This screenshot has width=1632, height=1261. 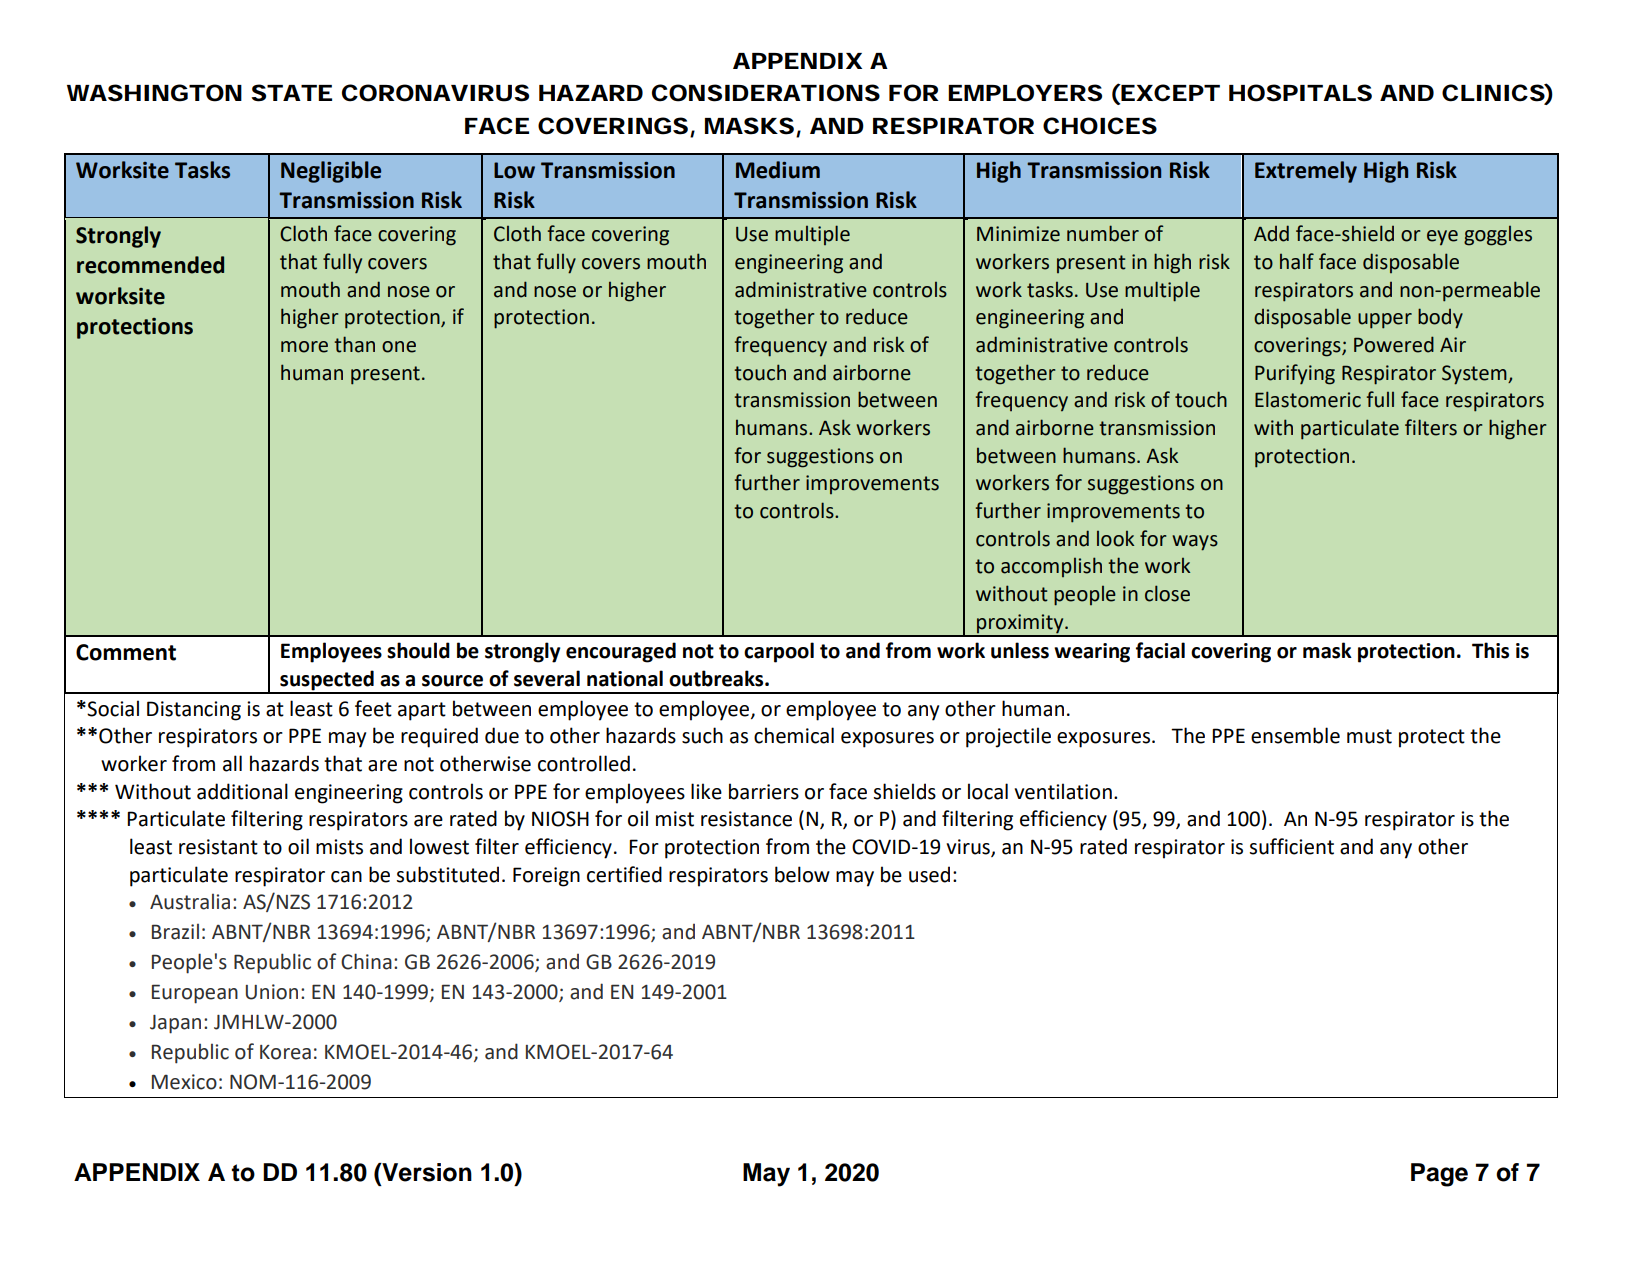 I want to click on Purifying, so click(x=1295, y=374).
